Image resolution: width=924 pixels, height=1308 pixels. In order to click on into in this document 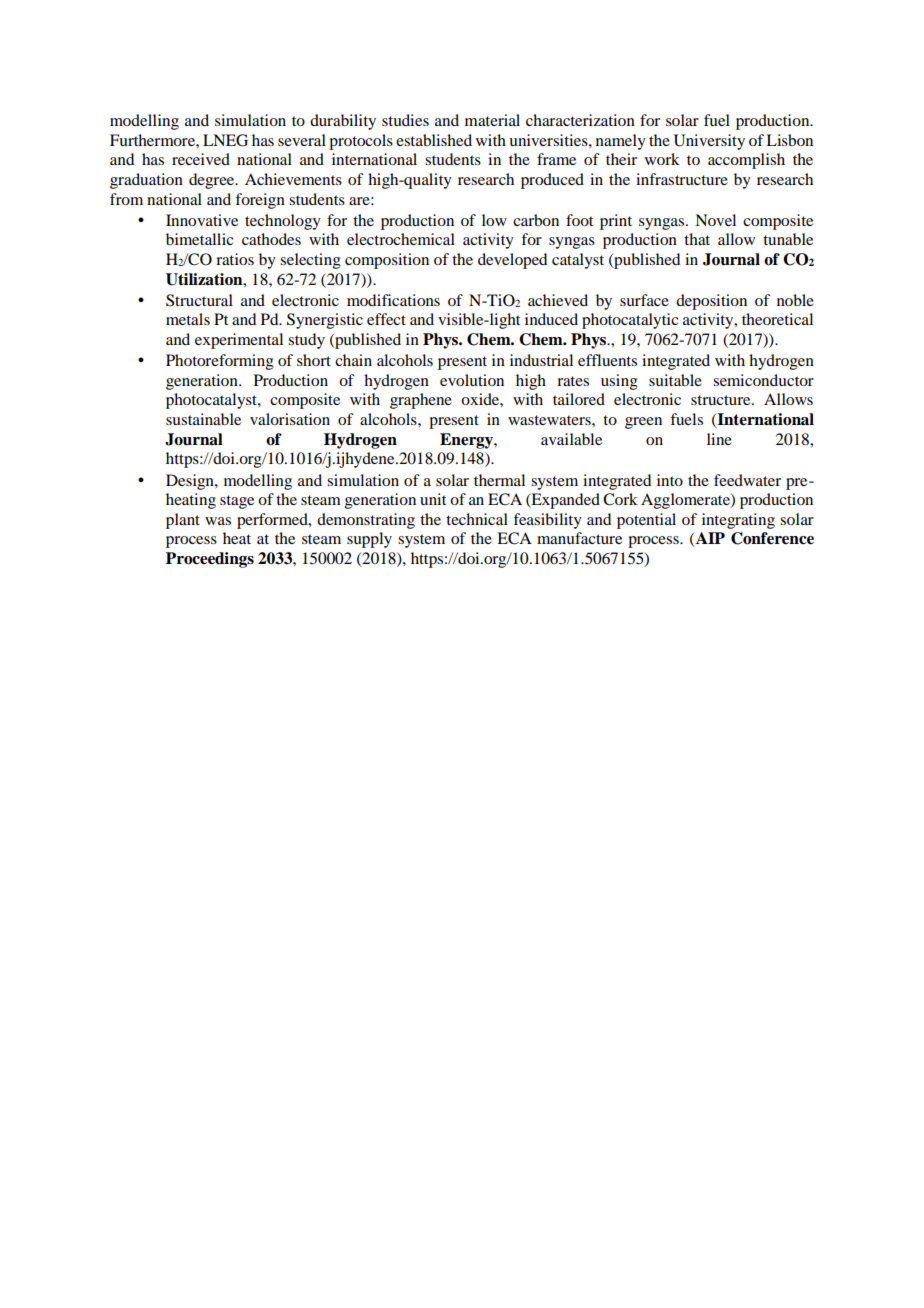, I will do `click(670, 480)`.
